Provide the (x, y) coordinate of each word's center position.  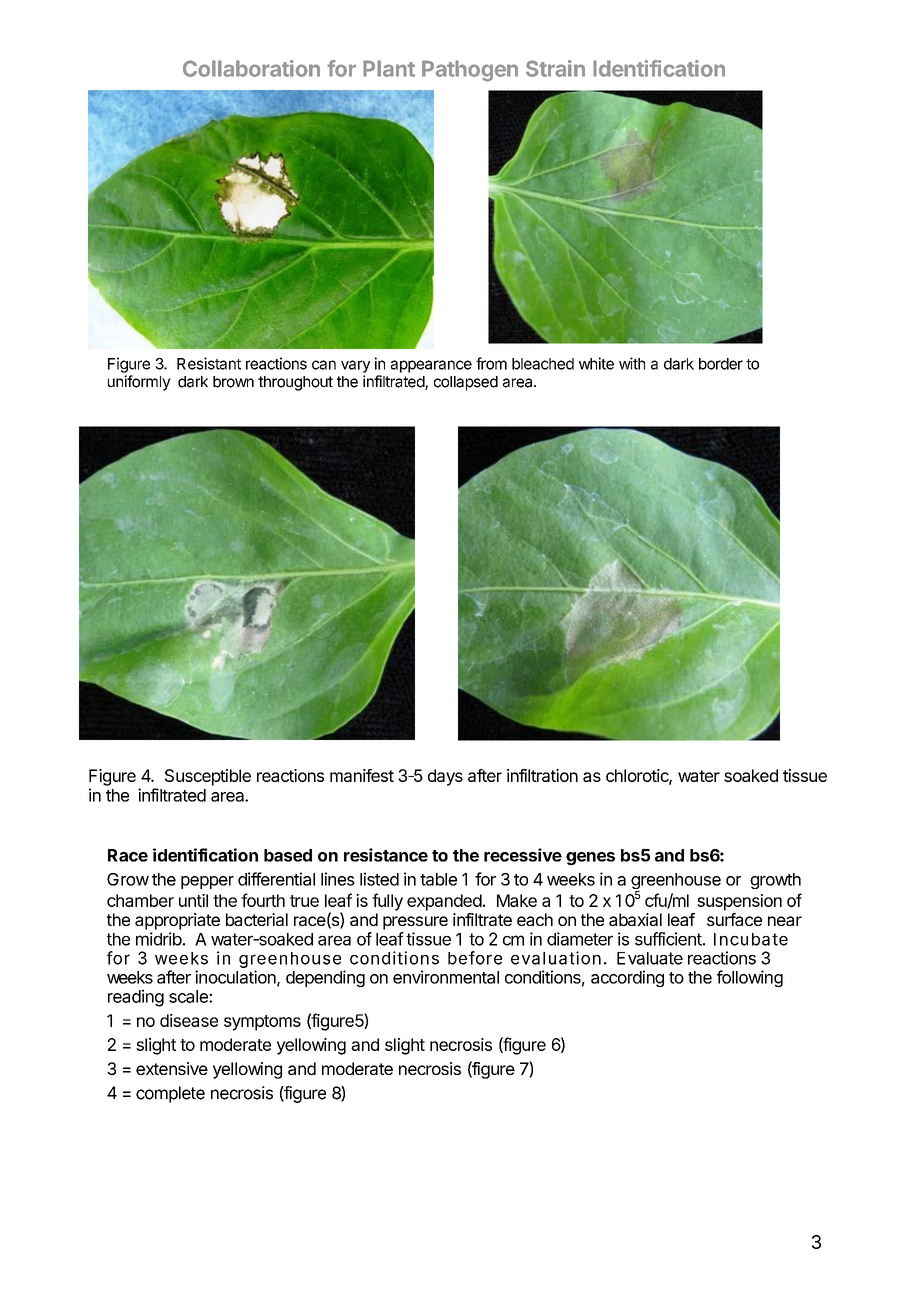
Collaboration (251, 68)
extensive (172, 1068)
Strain (555, 68)
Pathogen (470, 71)
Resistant (209, 363)
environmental (446, 977)
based (288, 855)
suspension (739, 902)
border (721, 364)
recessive (523, 855)
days (445, 777)
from (491, 363)
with (632, 363)
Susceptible (208, 777)
